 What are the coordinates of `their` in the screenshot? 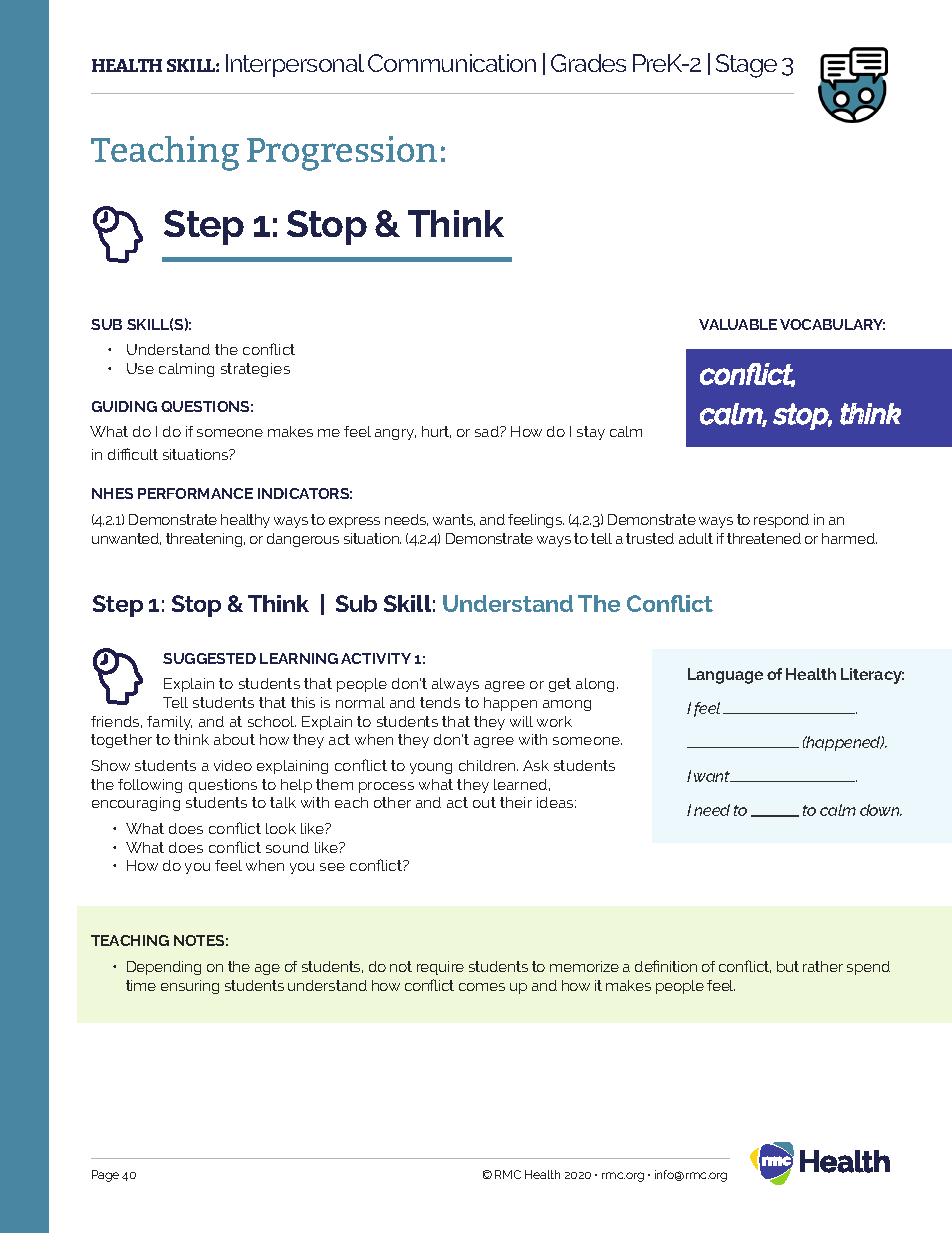 It's located at (516, 802).
